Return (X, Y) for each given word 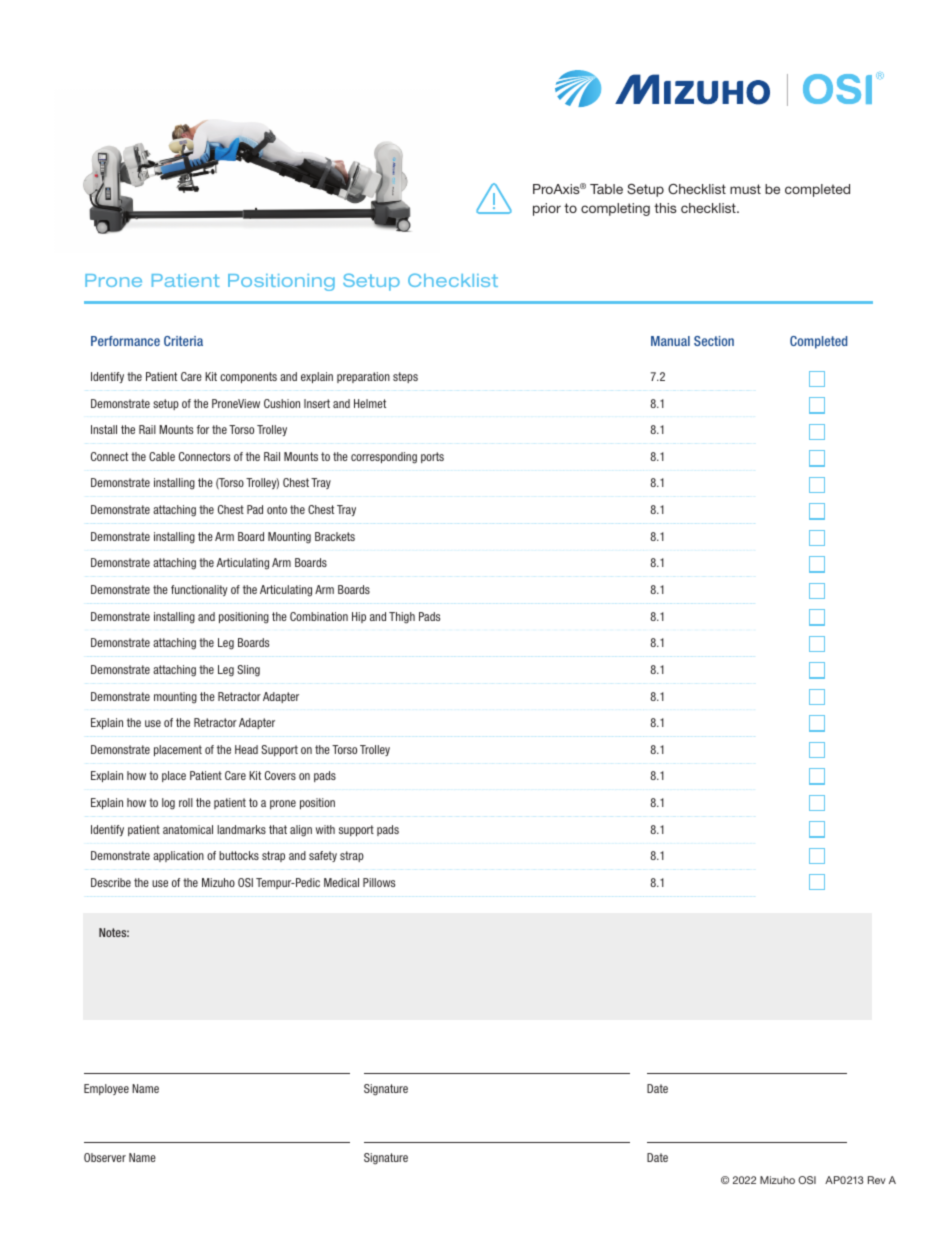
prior (547, 209)
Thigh (402, 618)
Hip (359, 617)
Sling (248, 671)
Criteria (183, 341)
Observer (105, 1157)
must (745, 189)
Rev (877, 1180)
